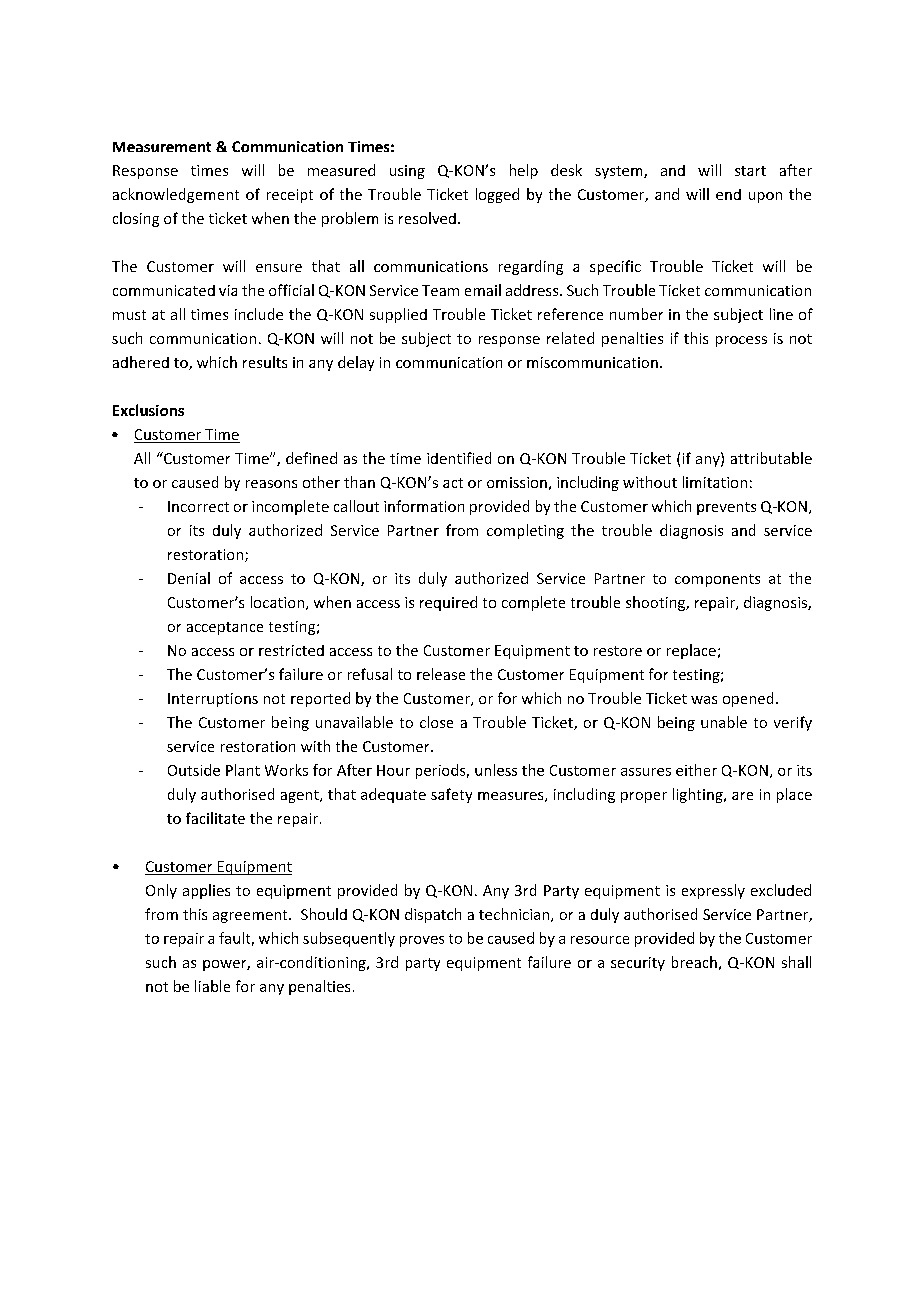  What do you see at coordinates (212, 986) in the image?
I see `liable` at bounding box center [212, 986].
